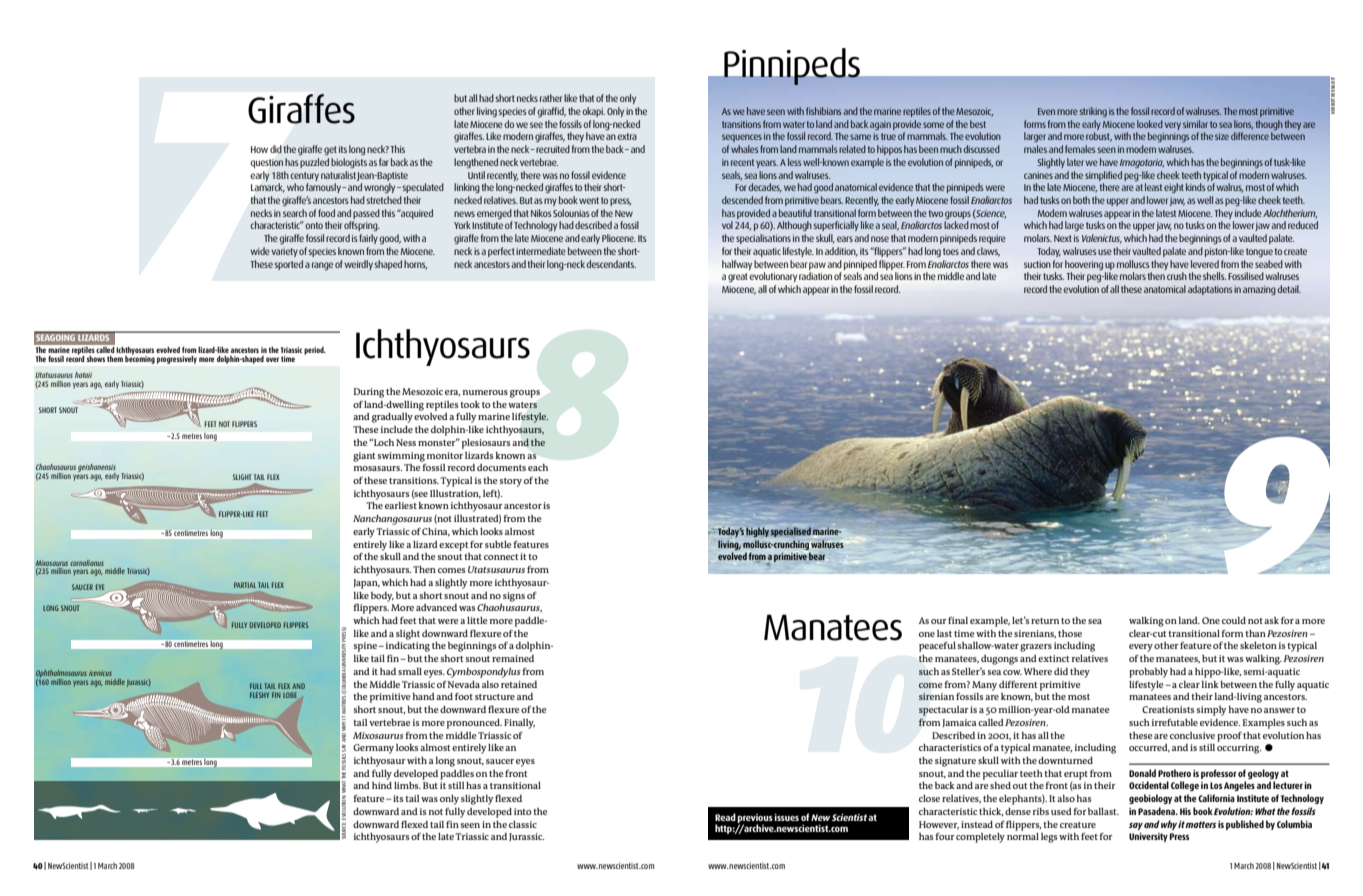 This screenshot has height=896, width=1363. What do you see at coordinates (791, 532) in the screenshot?
I see `specialised` at bounding box center [791, 532].
